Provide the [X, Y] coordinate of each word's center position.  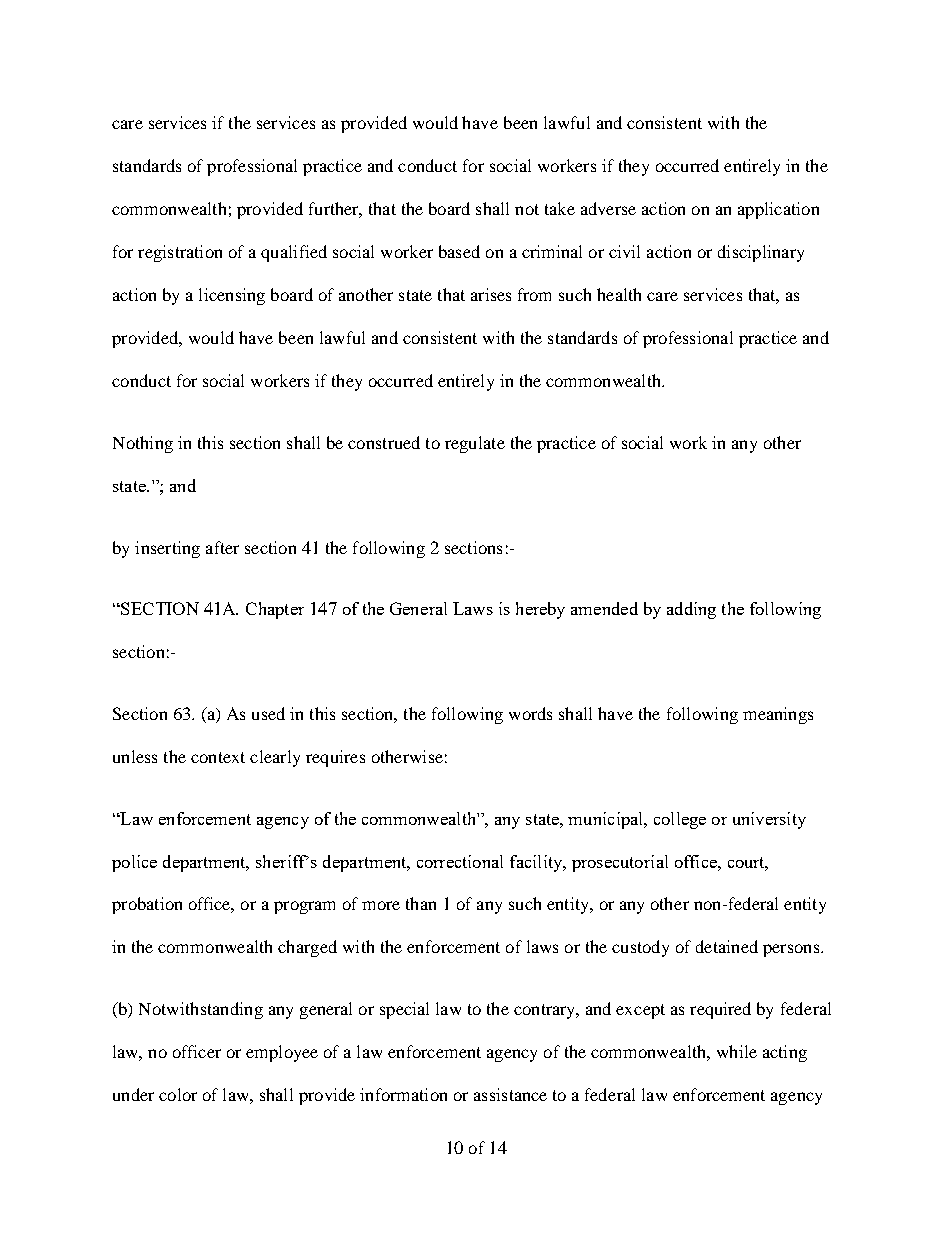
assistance [510, 1094]
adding [691, 610]
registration [180, 253]
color [178, 1094]
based [459, 251]
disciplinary [761, 253]
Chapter [275, 610]
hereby [540, 610]
